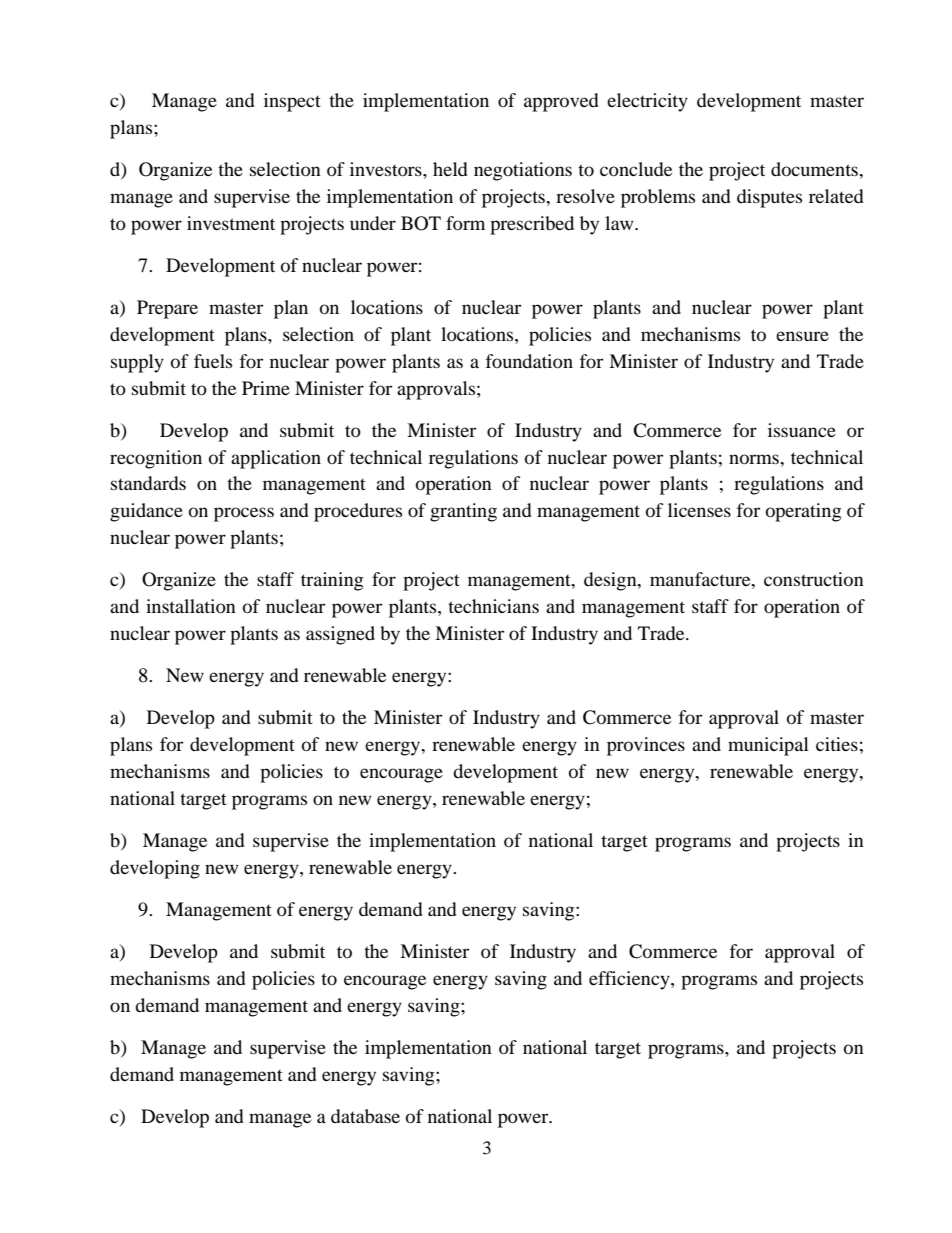 Image resolution: width=952 pixels, height=1233 pixels. Describe the element at coordinates (450, 169) in the image. I see `held` at that location.
